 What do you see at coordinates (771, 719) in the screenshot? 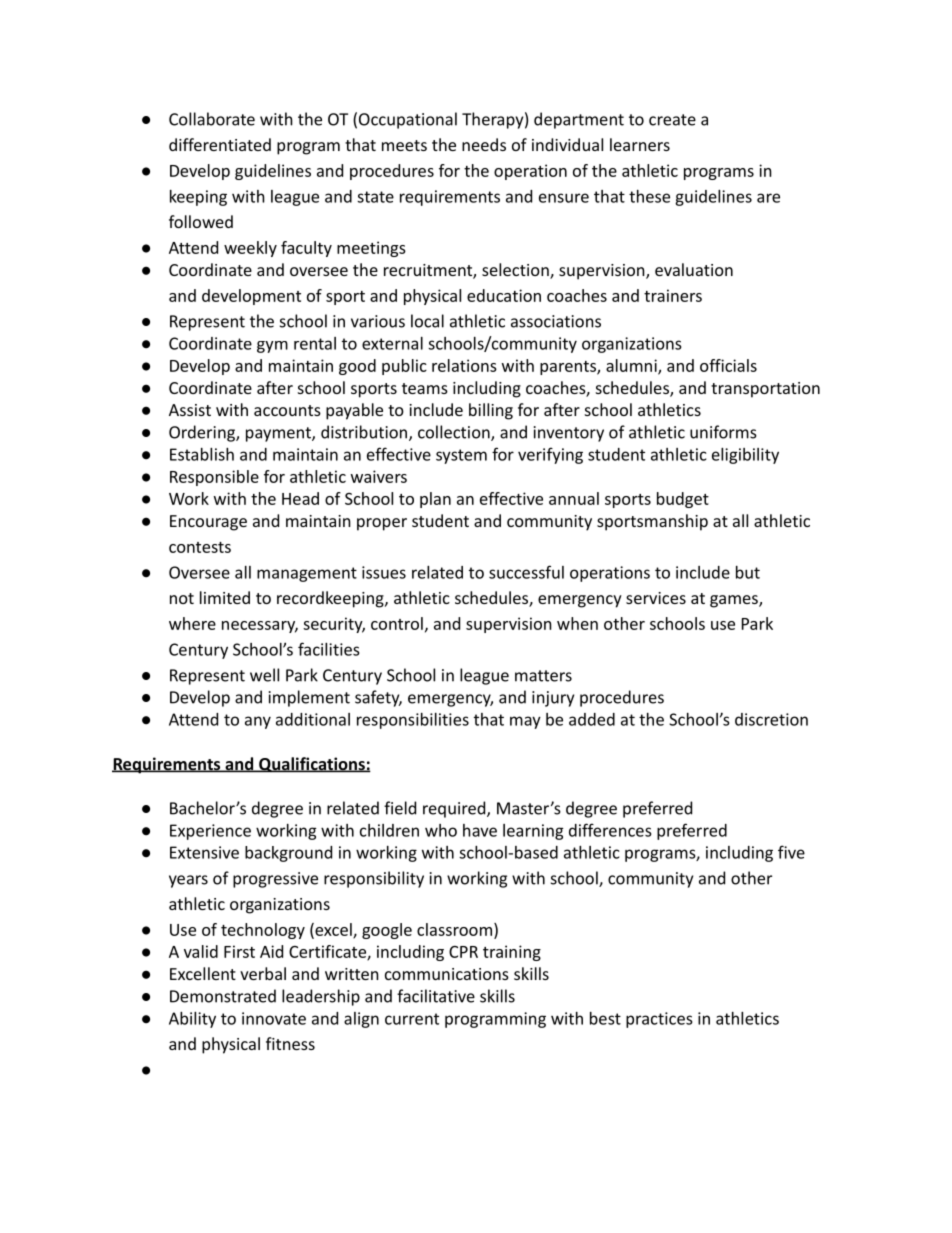
I see `discretion` at bounding box center [771, 719].
